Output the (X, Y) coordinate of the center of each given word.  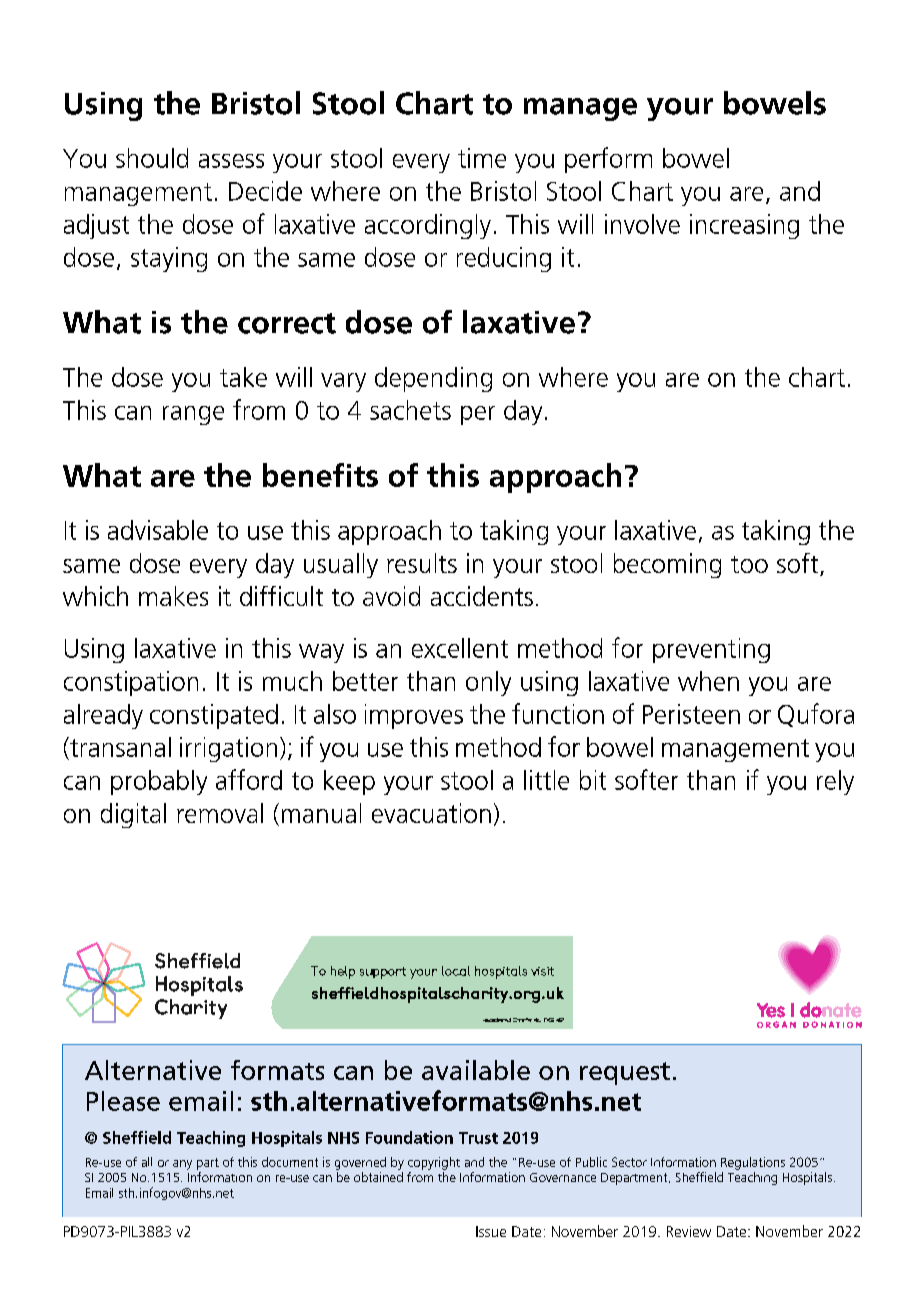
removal (220, 813)
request (625, 1073)
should (152, 158)
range (193, 415)
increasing (744, 226)
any (182, 1165)
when (708, 681)
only (488, 683)
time (482, 158)
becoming (667, 565)
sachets (410, 410)
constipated (214, 716)
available (476, 1070)
